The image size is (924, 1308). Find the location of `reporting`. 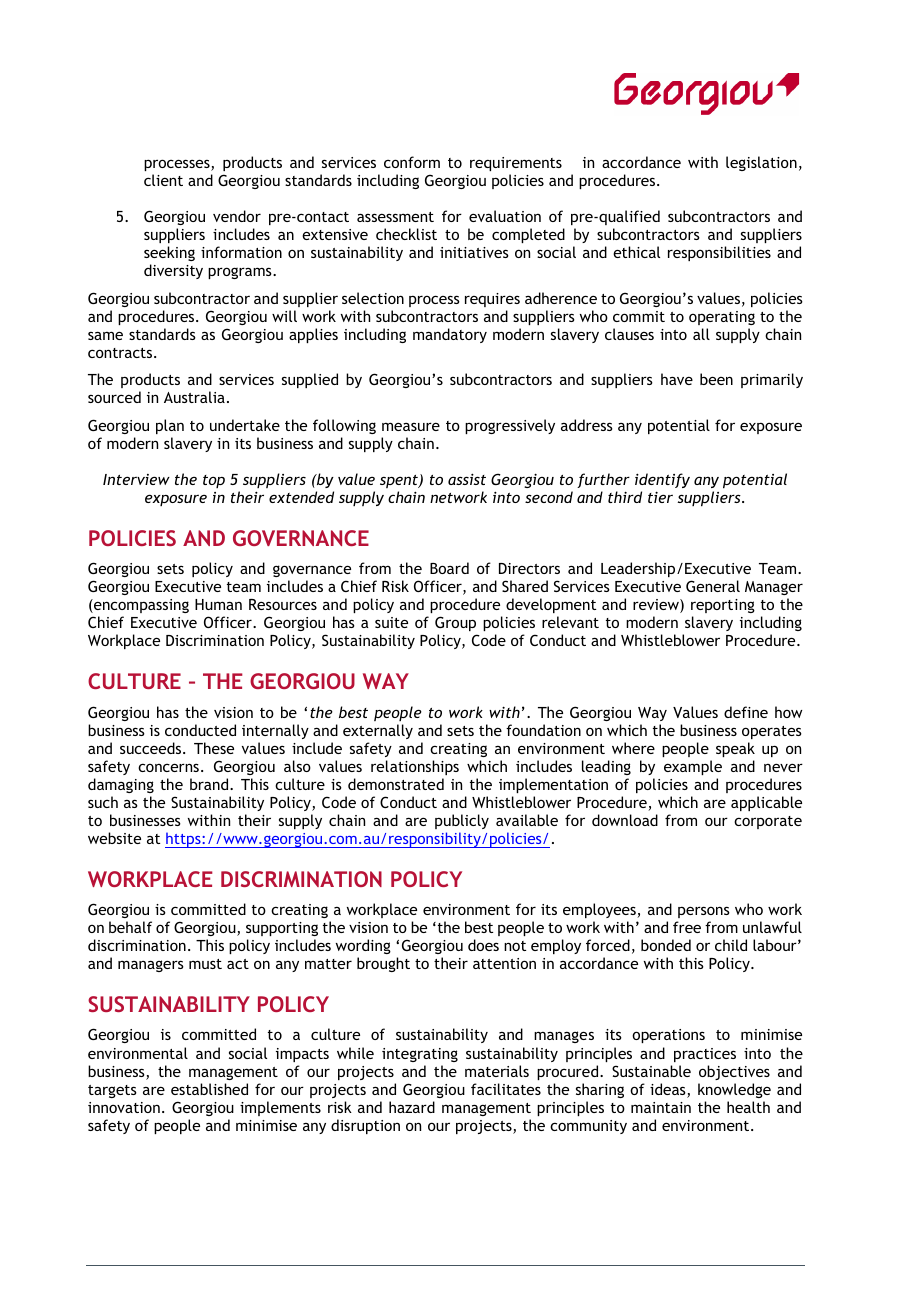

reporting is located at coordinates (723, 606).
